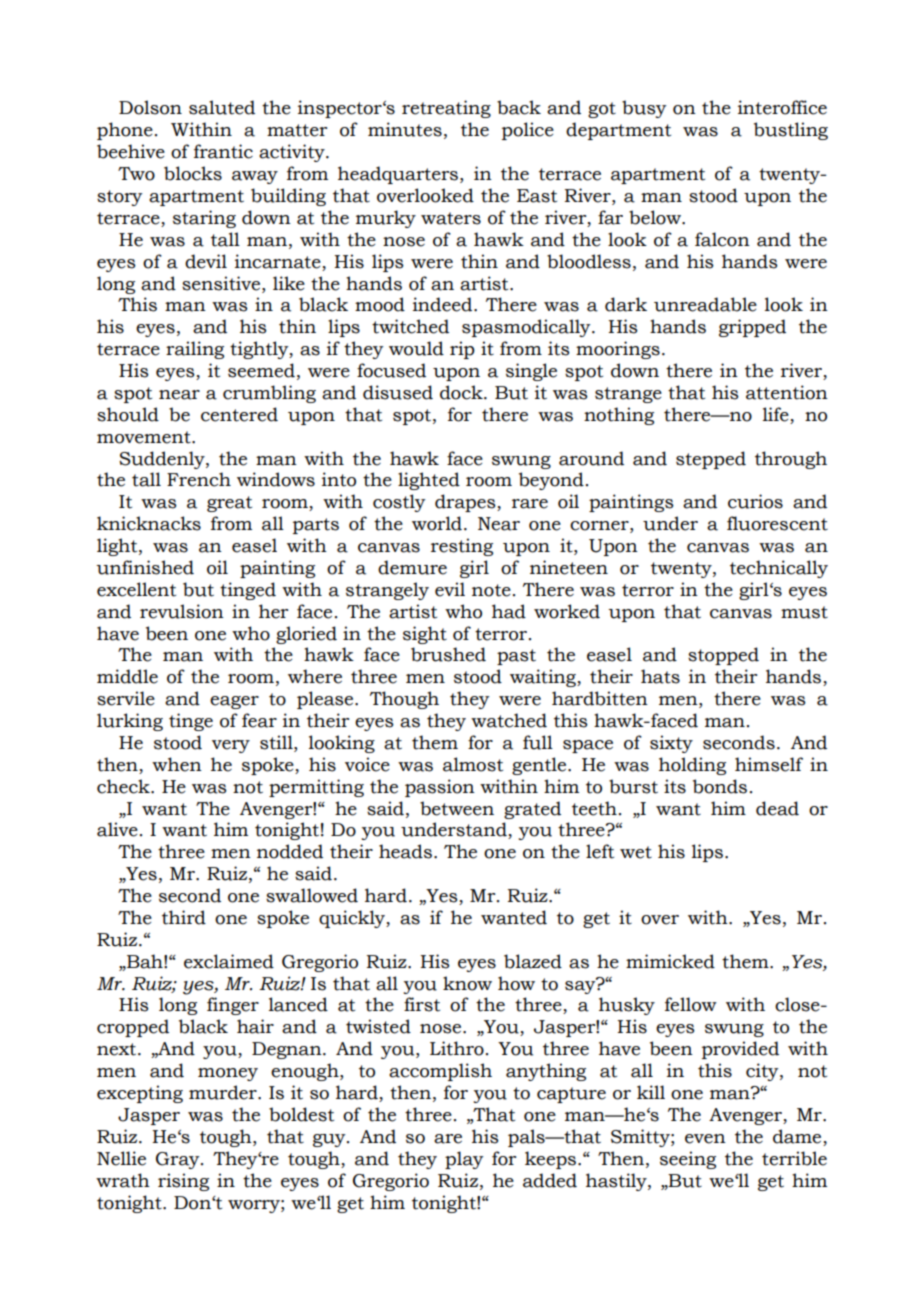 The height and width of the document is (1308, 924). What do you see at coordinates (777, 523) in the document?
I see `fluorescent` at bounding box center [777, 523].
